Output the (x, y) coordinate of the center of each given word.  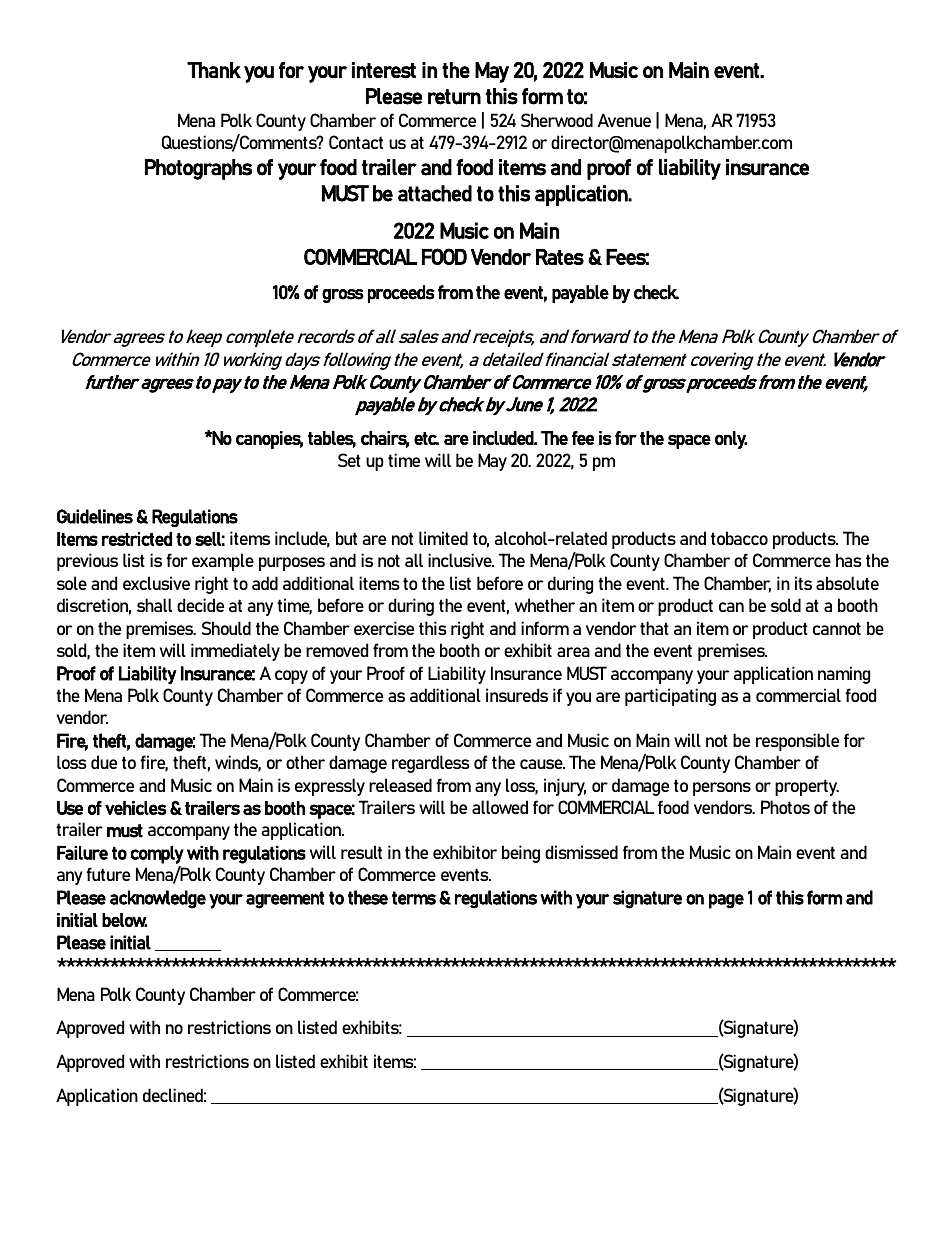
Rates (560, 257)
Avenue (624, 120)
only (731, 440)
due (104, 762)
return (454, 97)
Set (349, 460)
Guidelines (95, 516)
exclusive (156, 583)
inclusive (461, 560)
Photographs (198, 169)
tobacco (739, 538)
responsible (797, 742)
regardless (431, 764)
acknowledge (158, 899)
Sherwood (557, 120)
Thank (214, 70)
